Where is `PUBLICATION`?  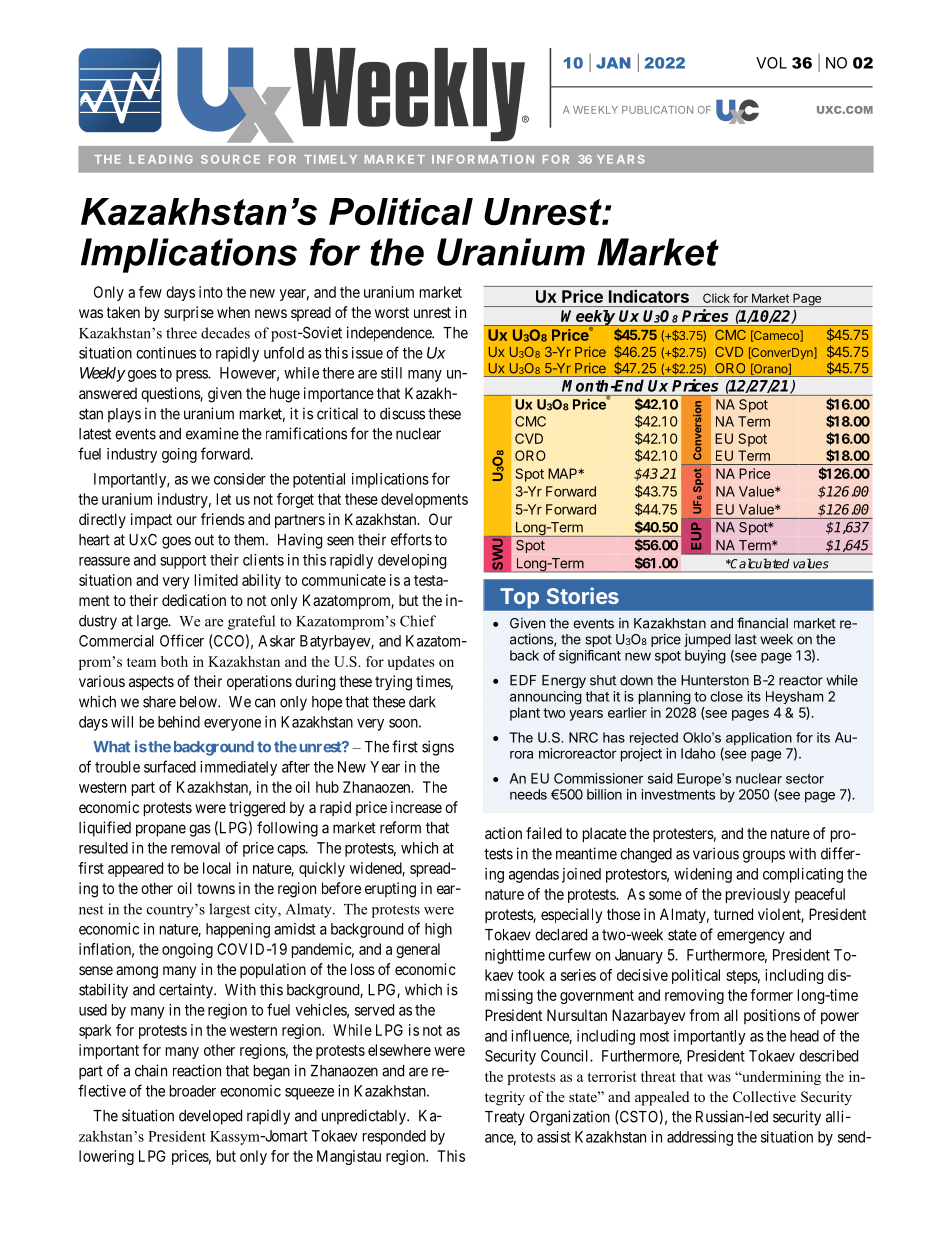
PUBLICATION is located at coordinates (657, 110).
